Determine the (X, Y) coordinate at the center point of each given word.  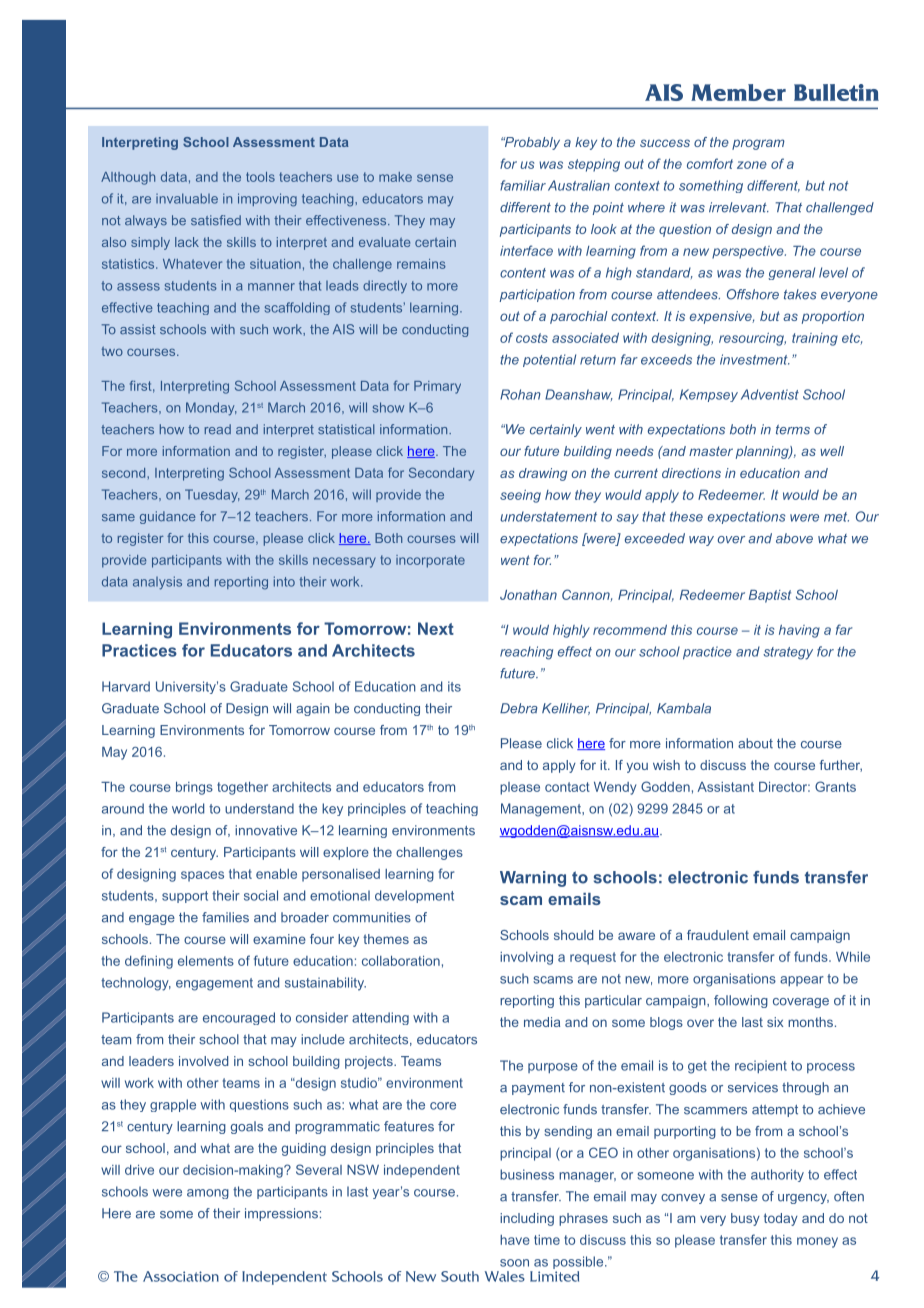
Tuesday (212, 496)
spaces (202, 876)
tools (260, 177)
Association (181, 1276)
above (794, 538)
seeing (520, 496)
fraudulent (718, 935)
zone (752, 165)
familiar (523, 185)
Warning (533, 879)
